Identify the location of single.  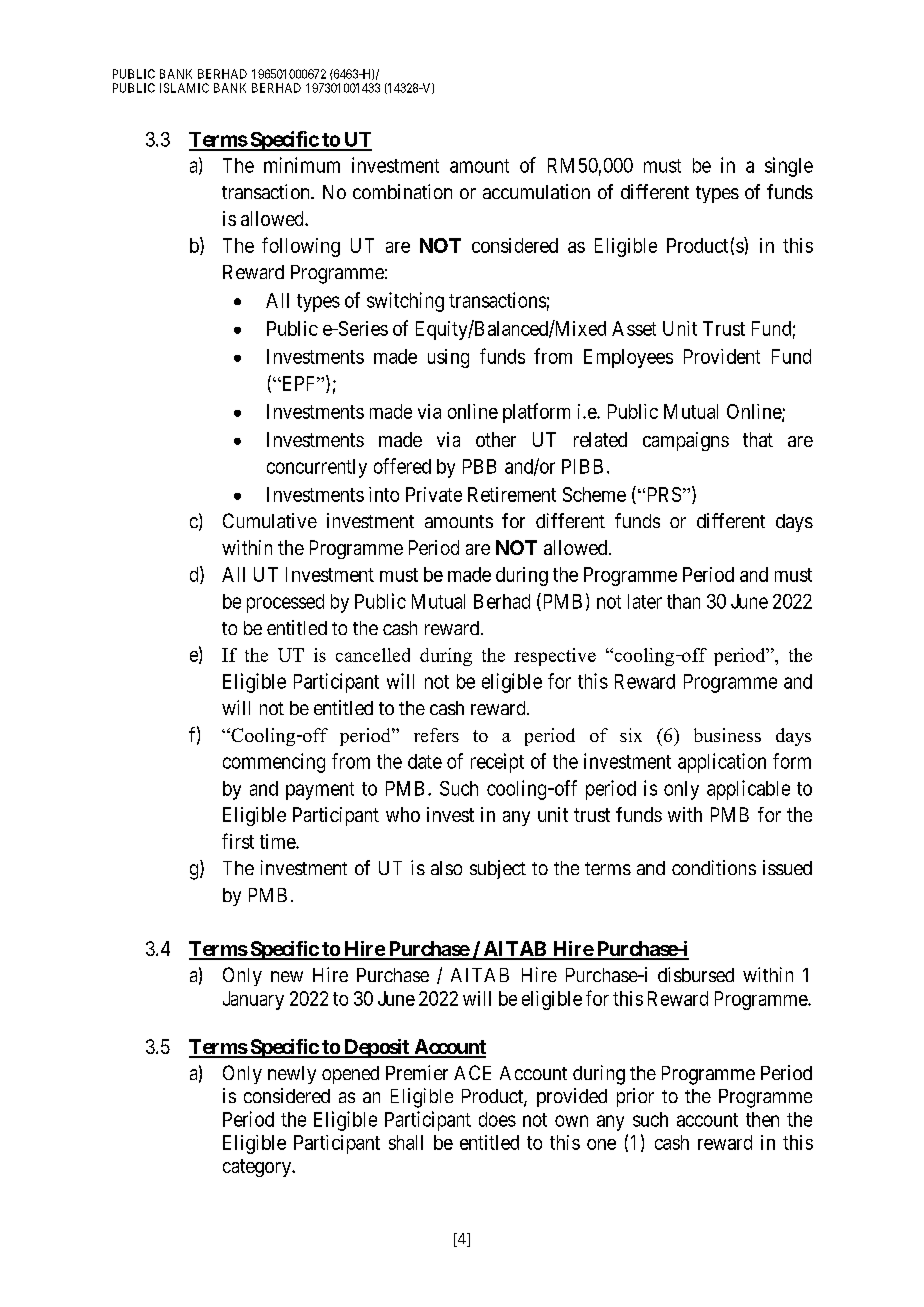
(789, 167).
